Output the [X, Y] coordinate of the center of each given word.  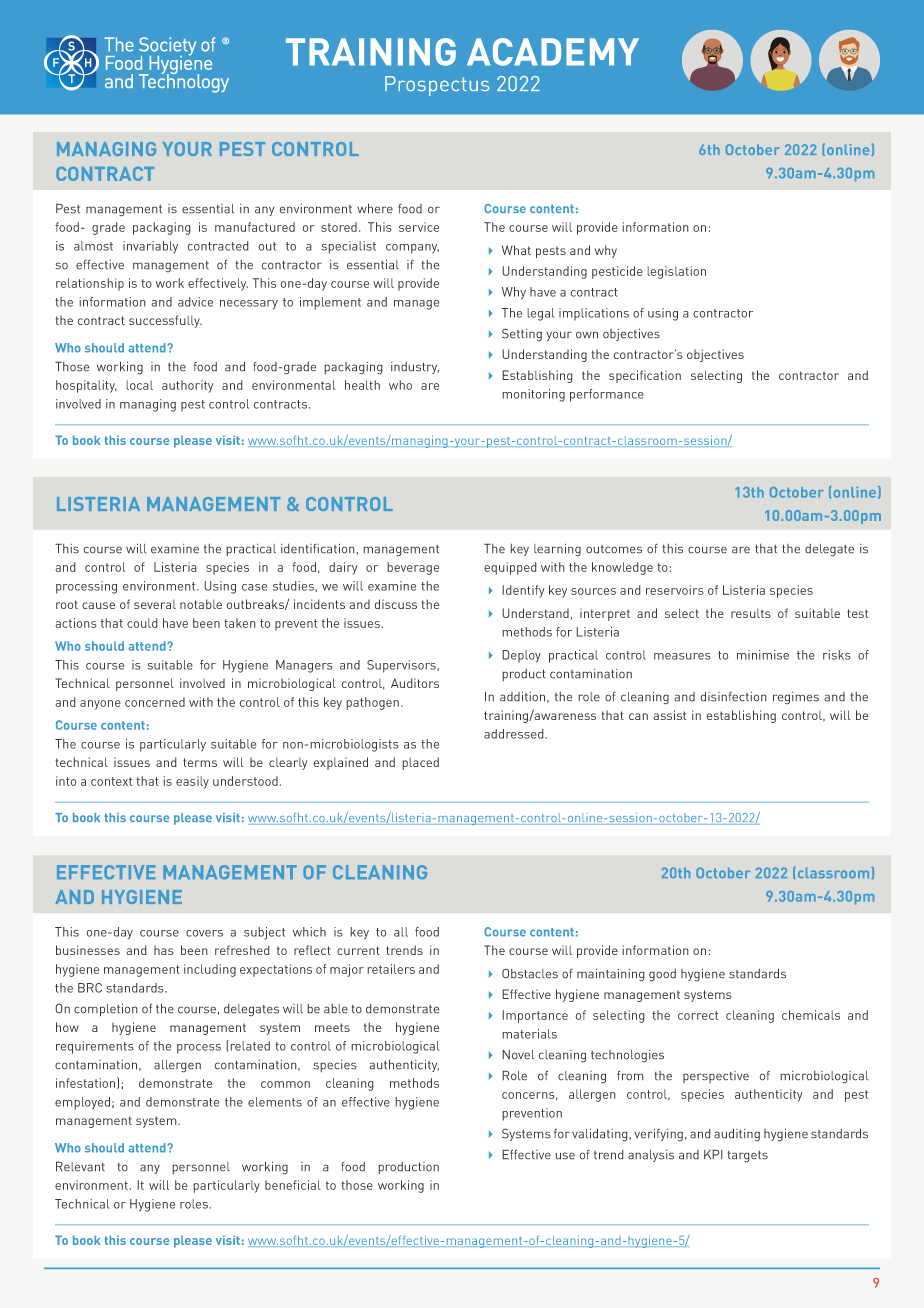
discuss [395, 604]
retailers [391, 969]
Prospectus [437, 86]
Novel [518, 1055]
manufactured [255, 227]
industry [415, 368]
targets [747, 1157]
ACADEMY [553, 52]
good [662, 975]
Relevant [80, 1166]
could [142, 623]
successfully [165, 321]
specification [645, 376]
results [751, 613]
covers [204, 933]
